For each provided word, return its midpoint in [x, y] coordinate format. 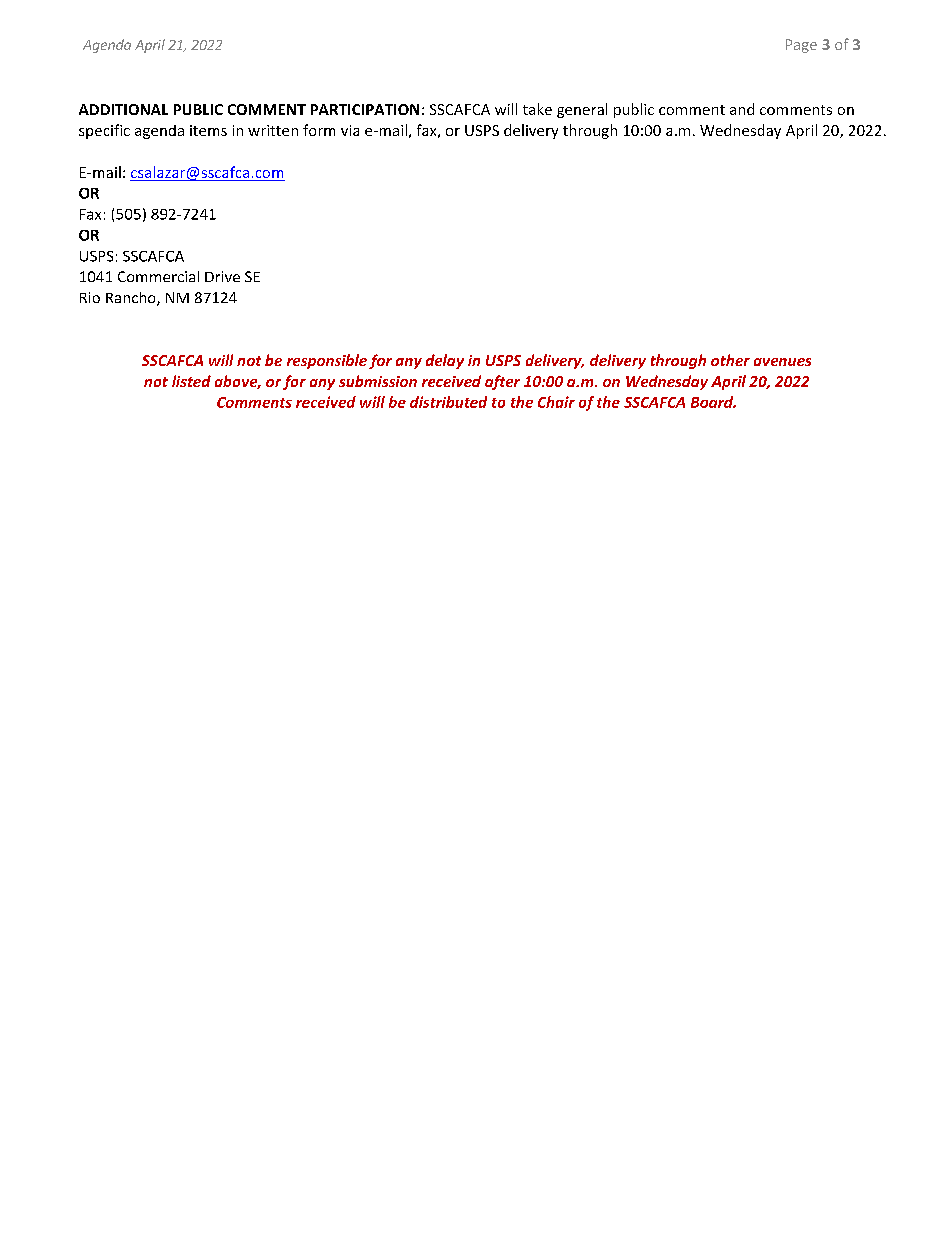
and [742, 109]
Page [801, 46]
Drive [222, 276]
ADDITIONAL [123, 109]
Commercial [158, 276]
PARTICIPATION [365, 109]
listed [191, 381]
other [730, 360]
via [350, 130]
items [208, 130]
